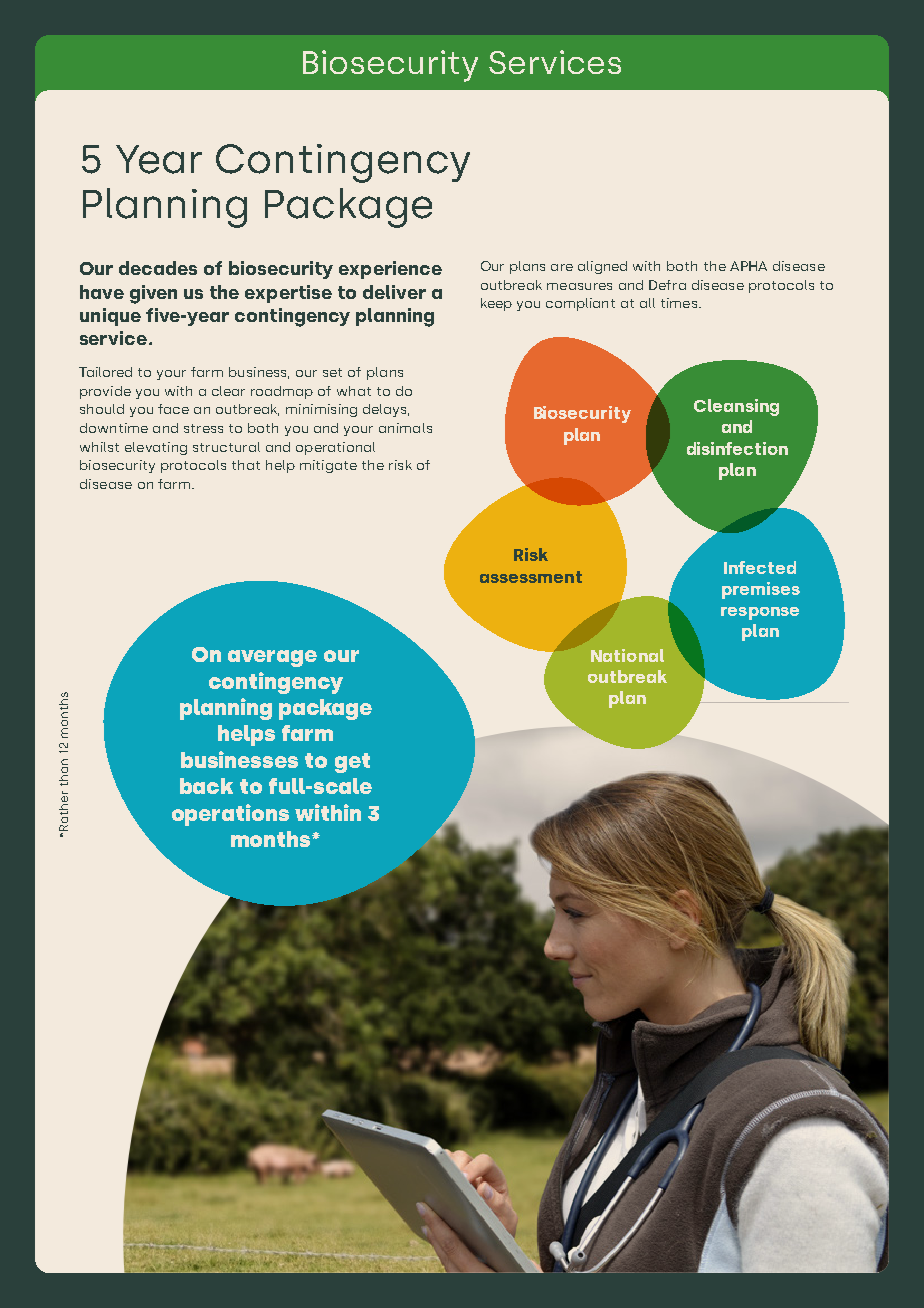 The height and width of the page is (1308, 924). I want to click on given, so click(153, 294).
